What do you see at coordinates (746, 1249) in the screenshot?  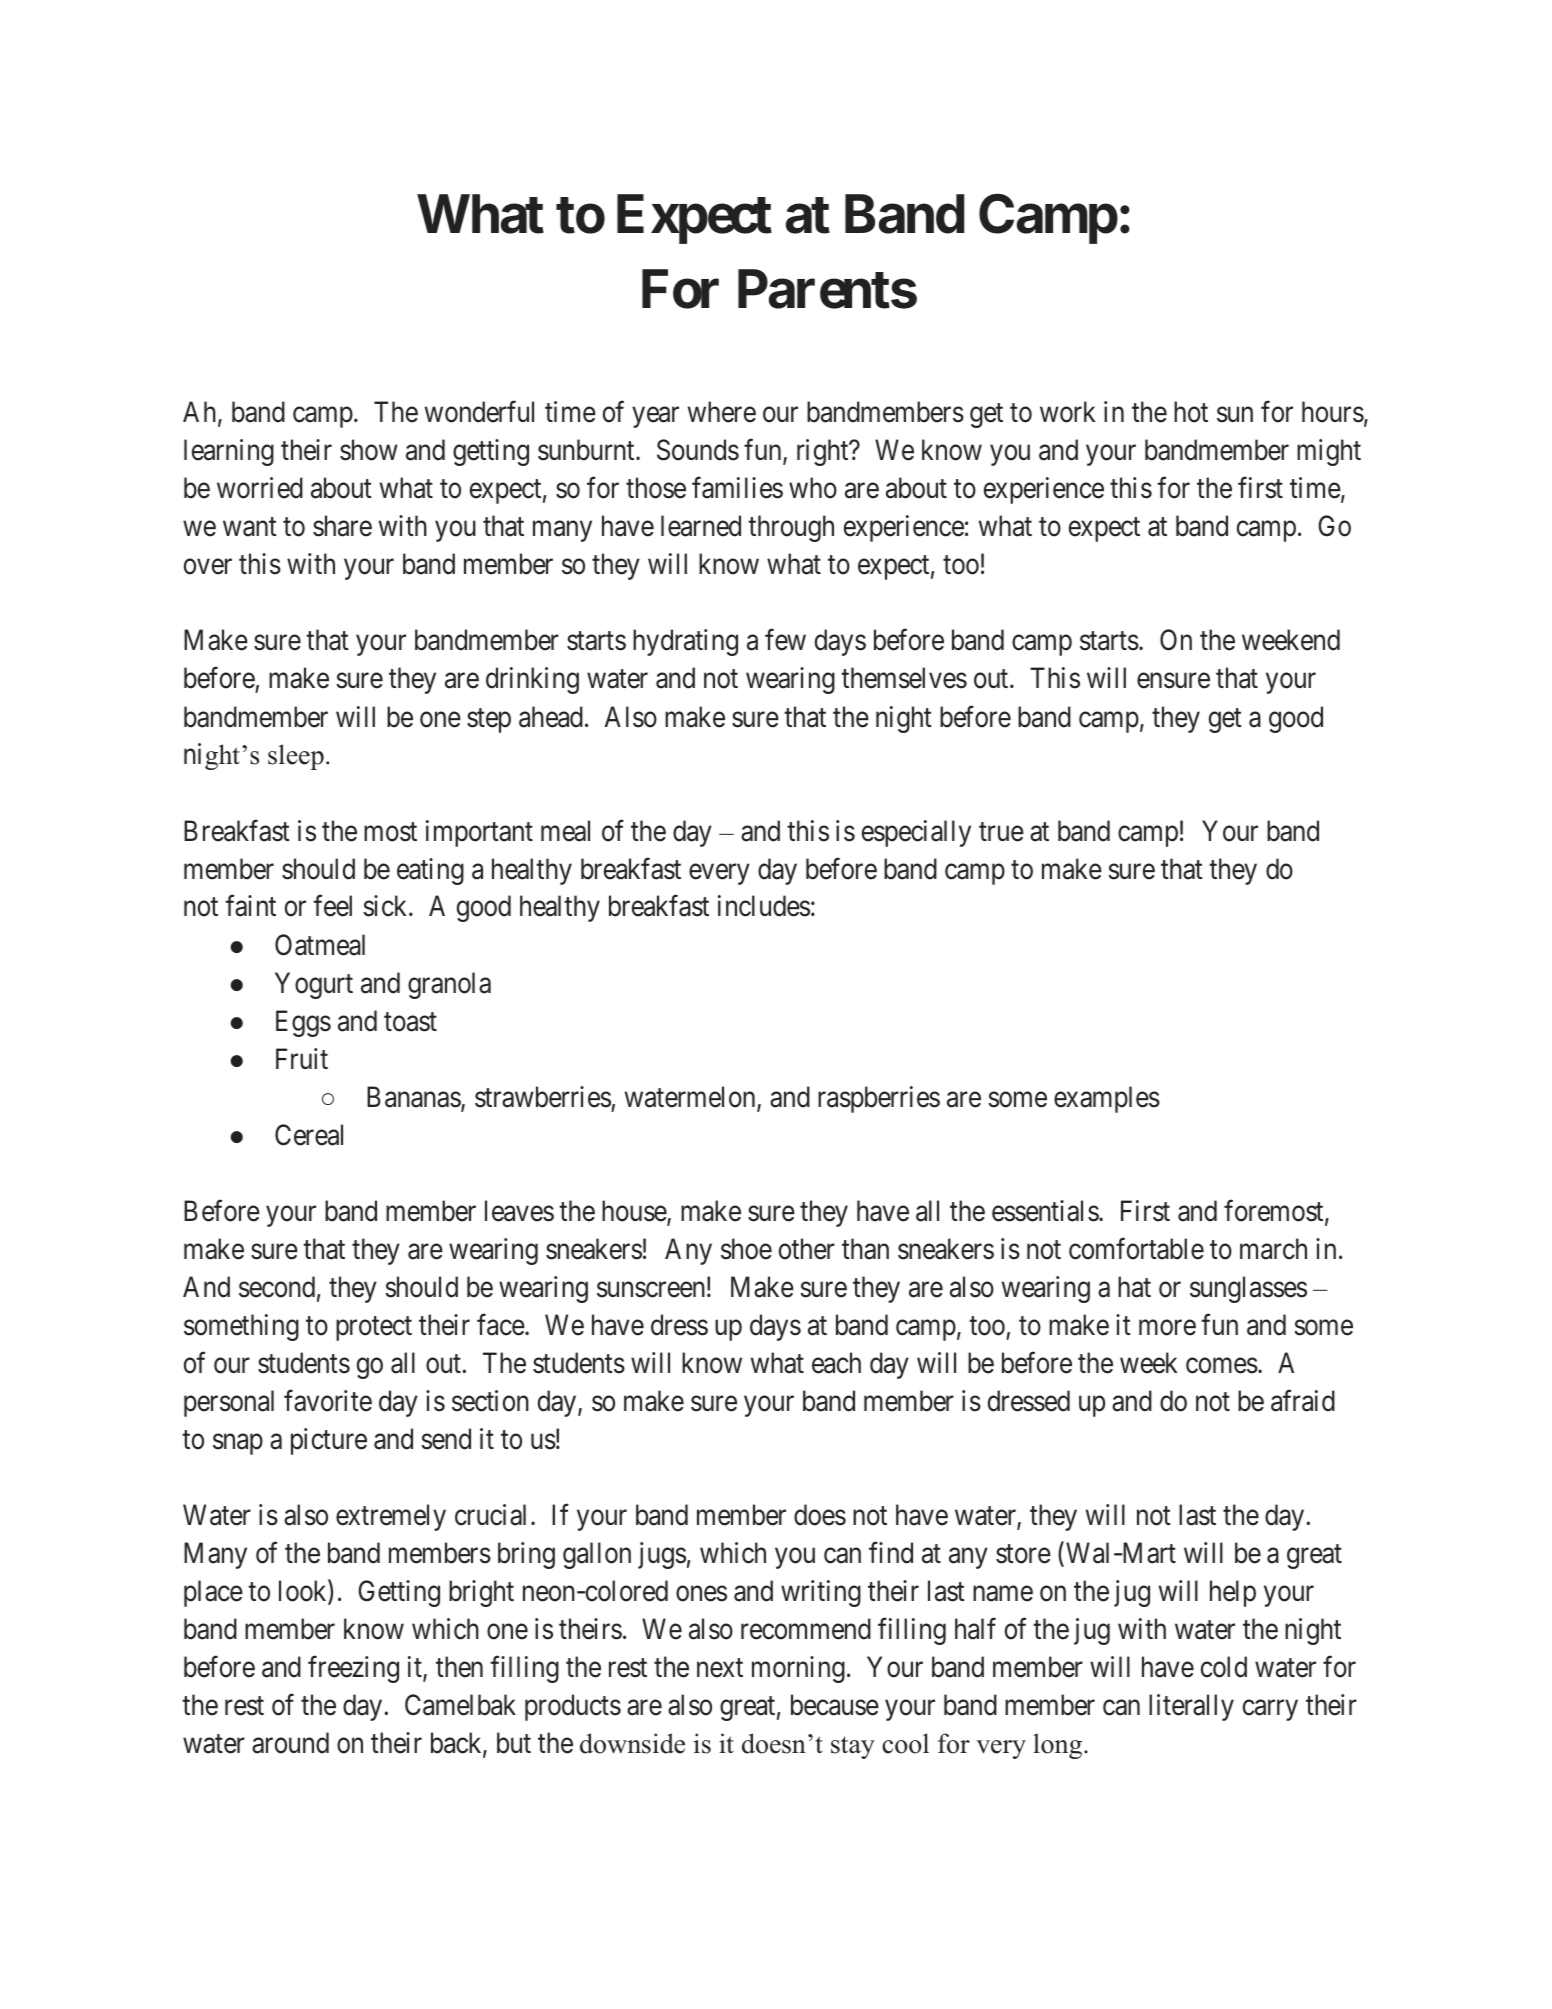 I see `shoe` at bounding box center [746, 1249].
